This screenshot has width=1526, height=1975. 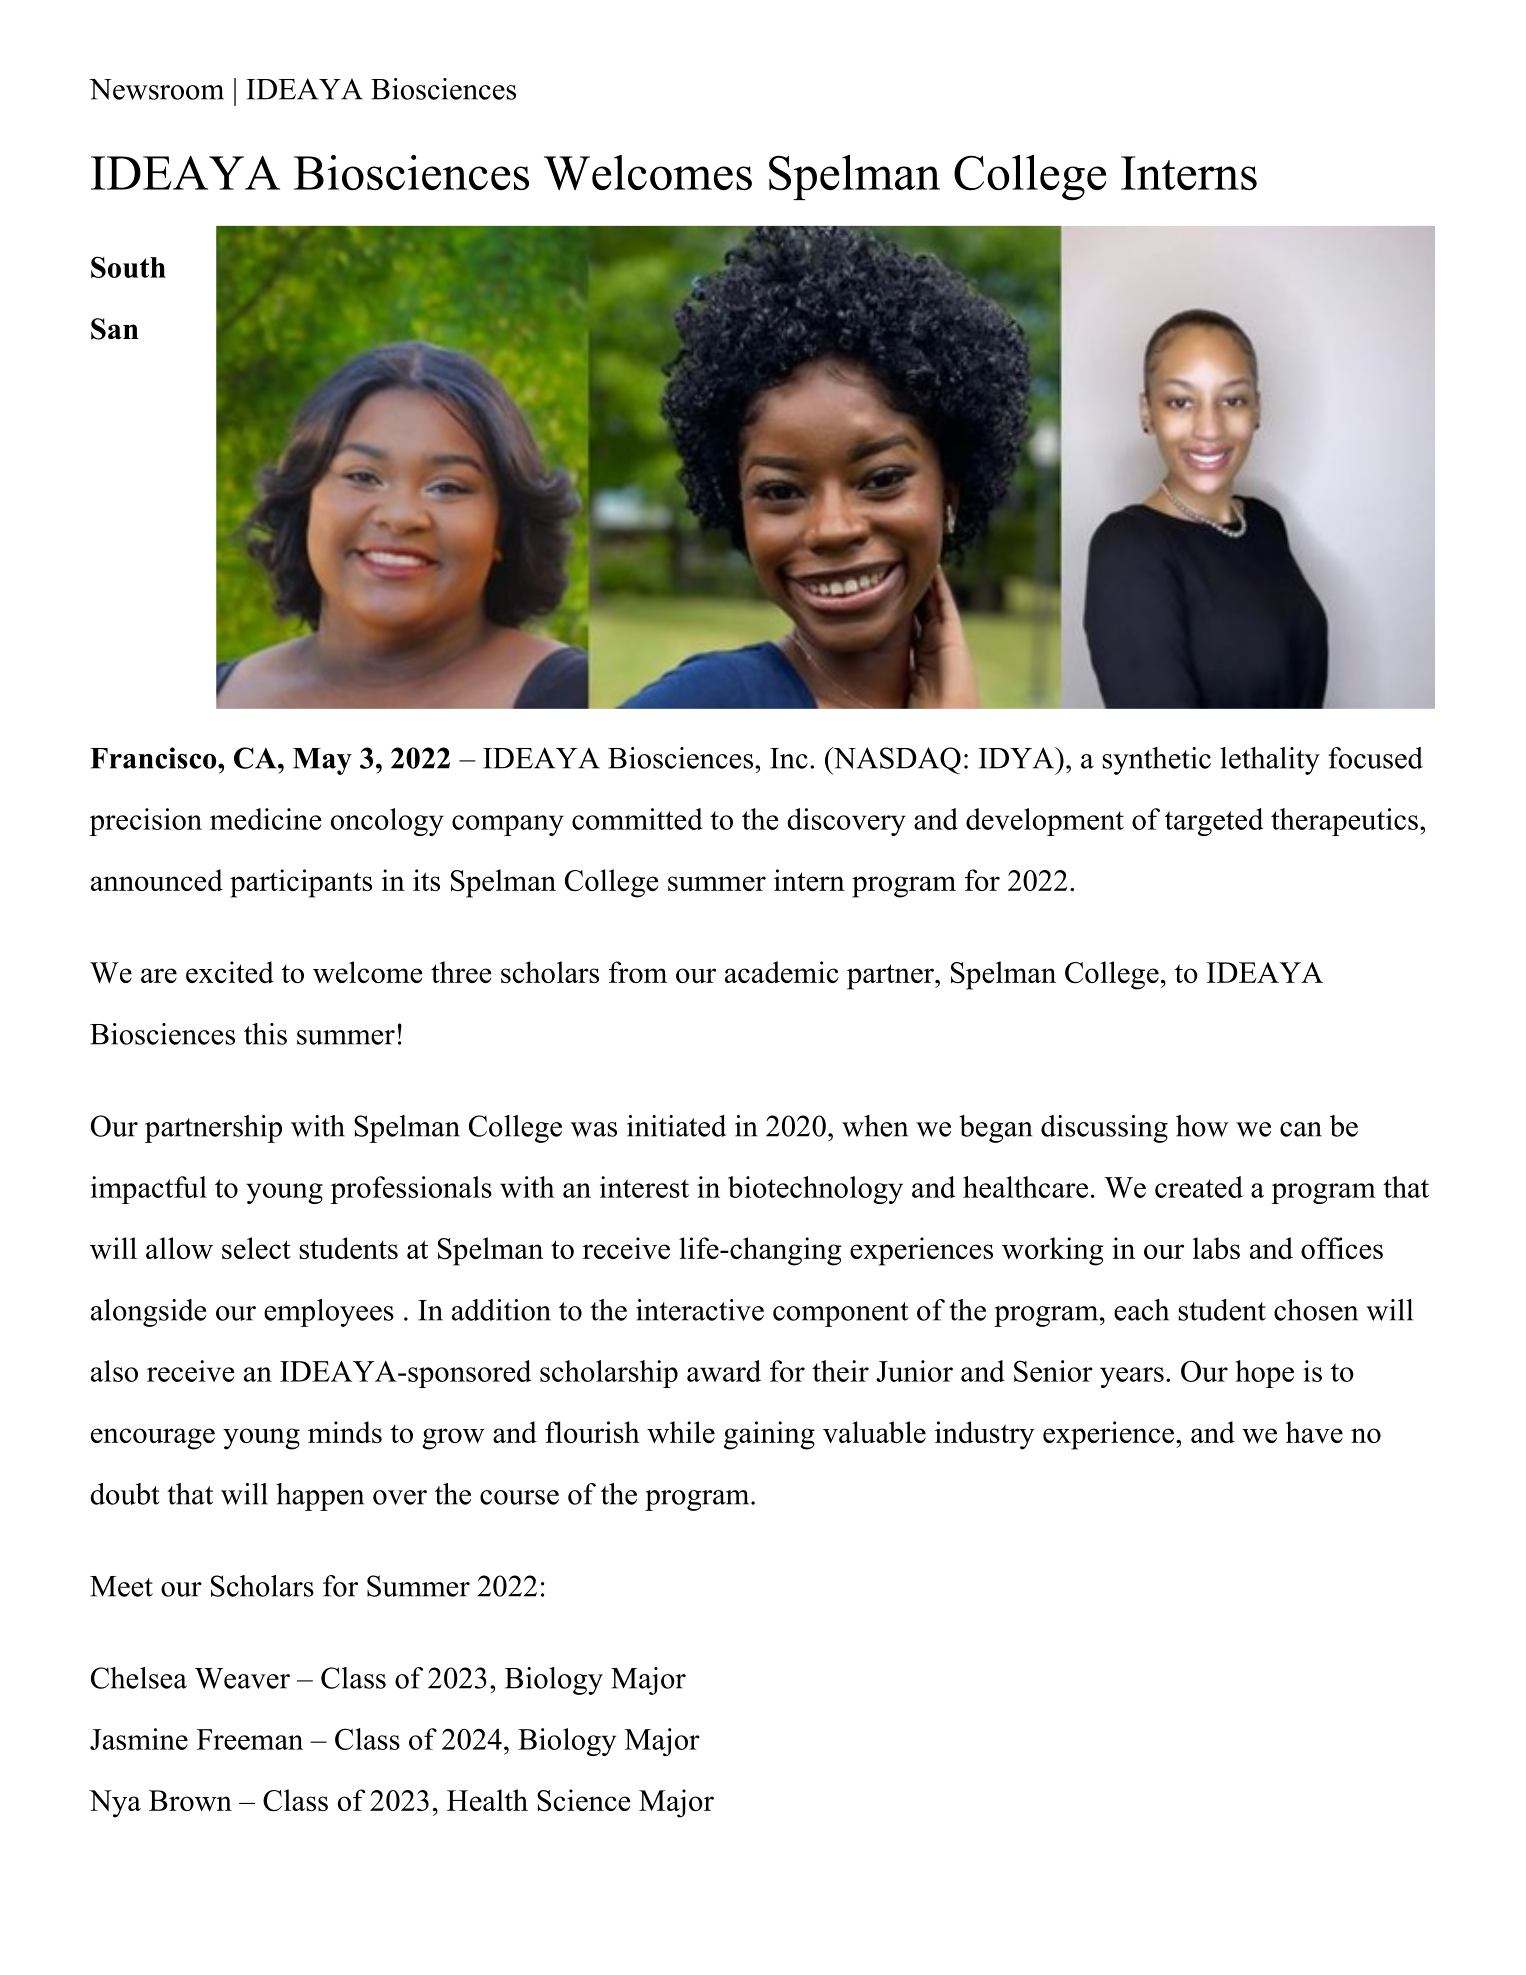 What do you see at coordinates (250, 1739) in the screenshot?
I see `Freeman` at bounding box center [250, 1739].
